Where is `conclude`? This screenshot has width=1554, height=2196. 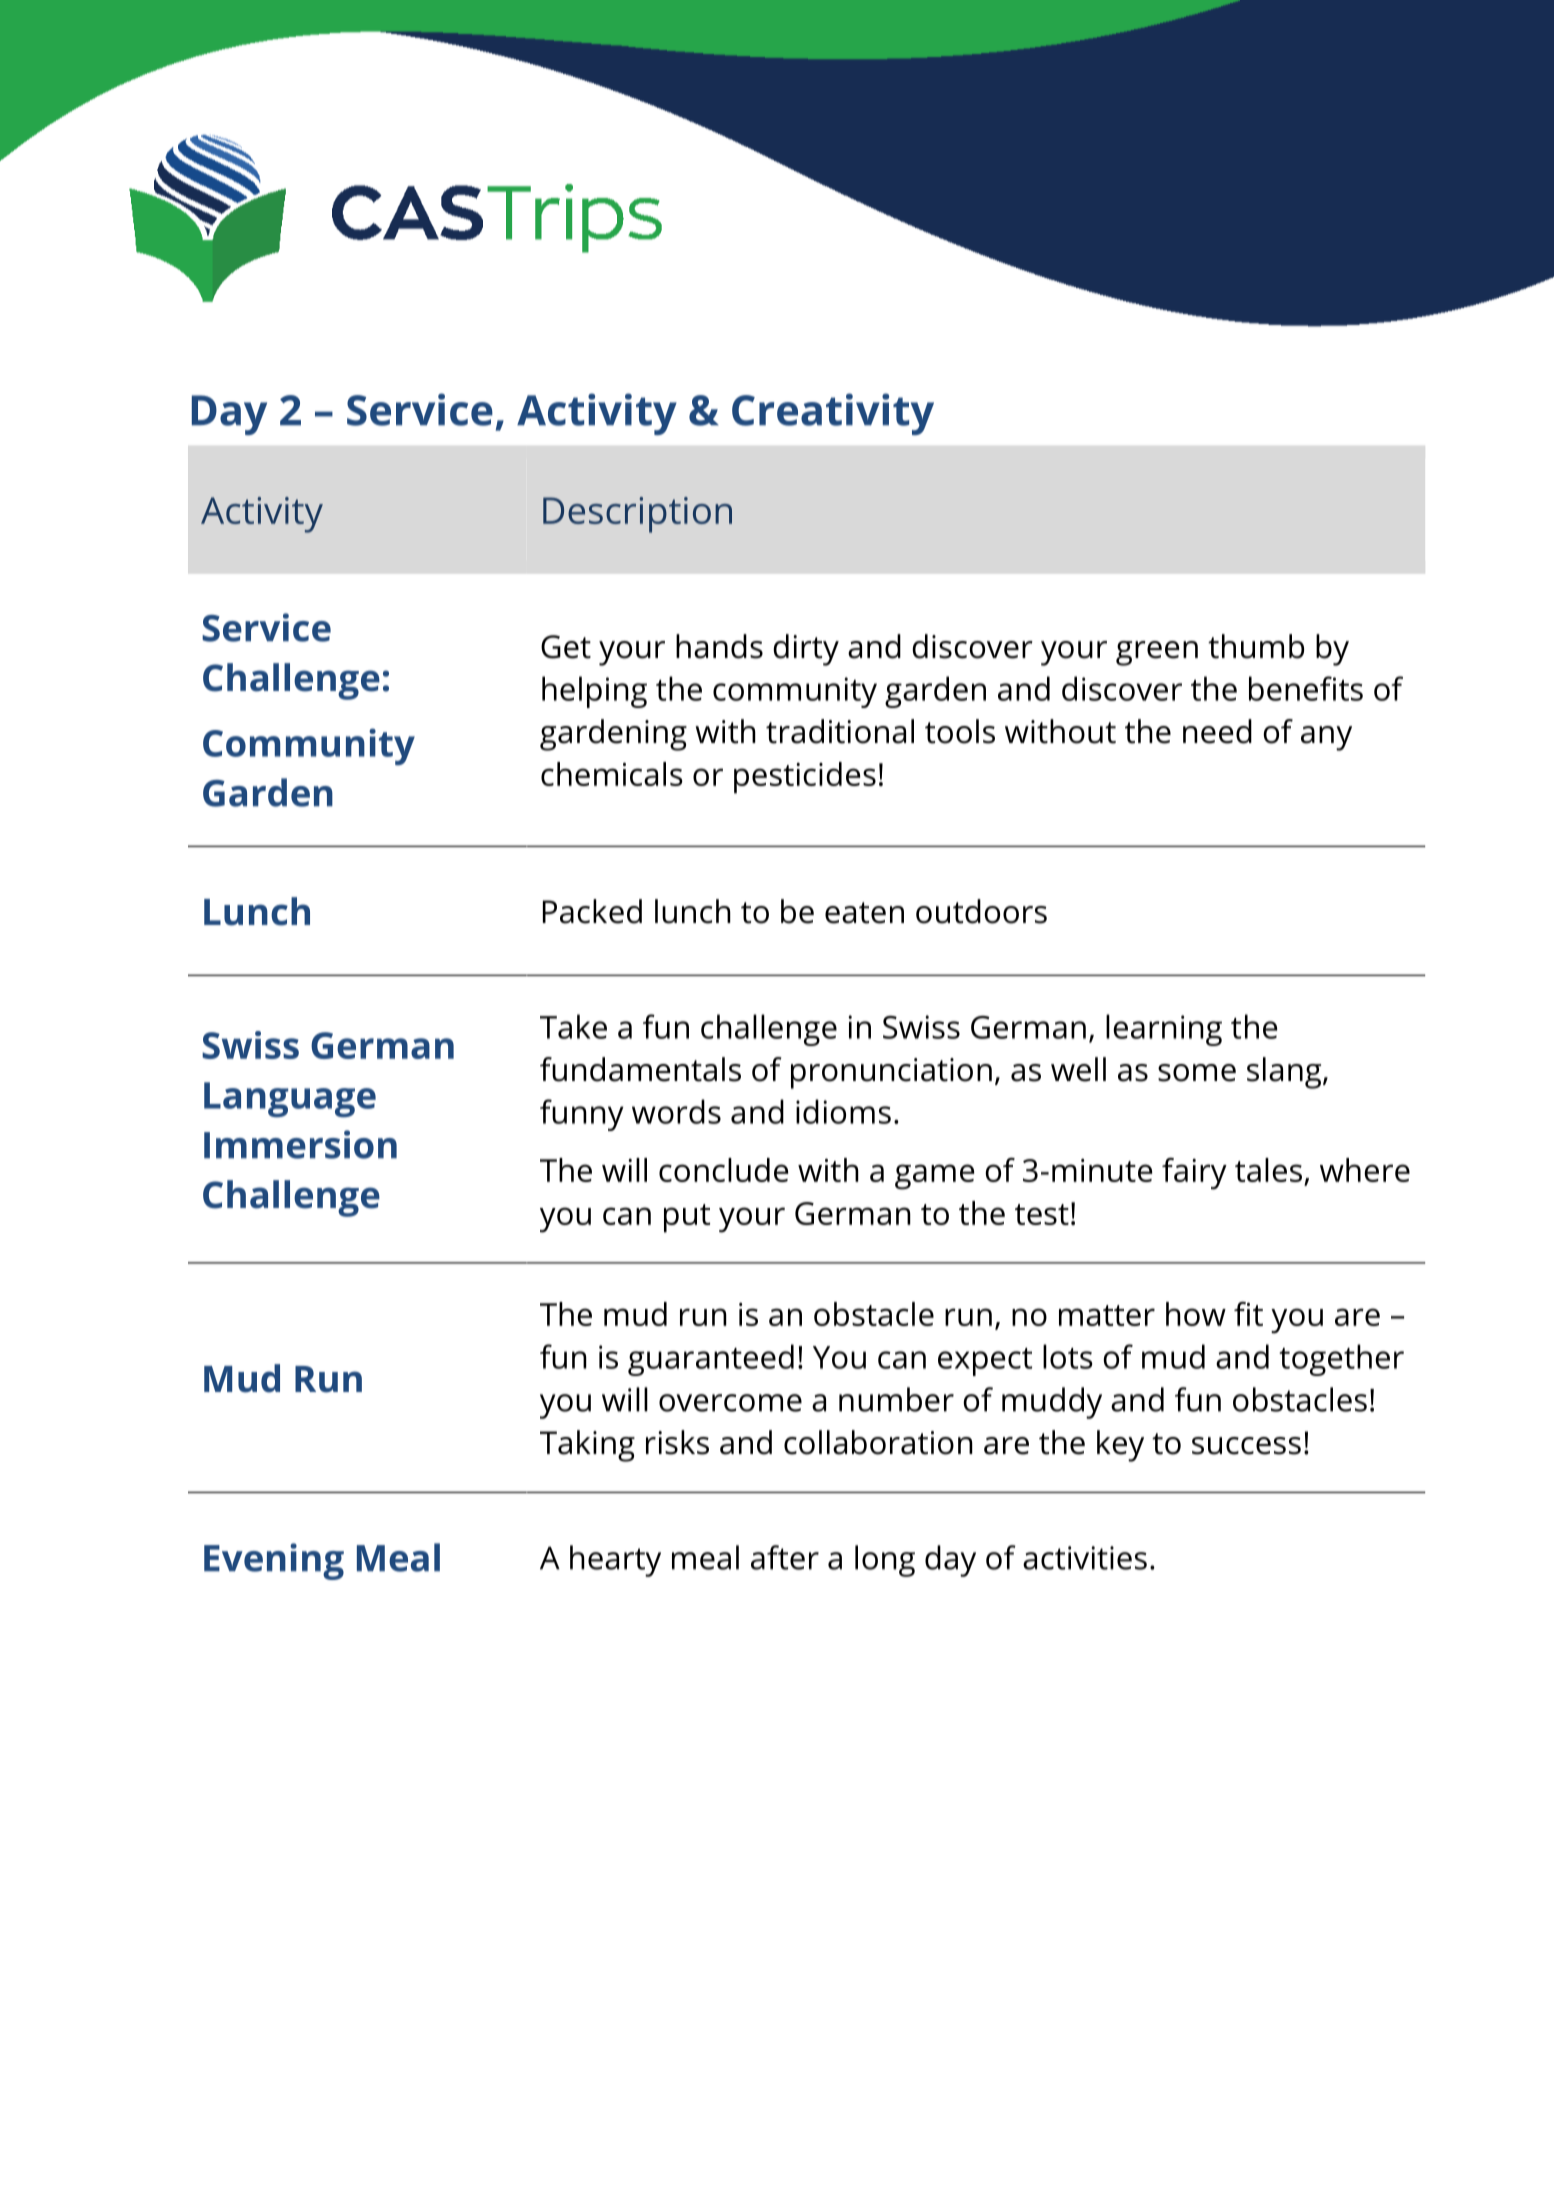 conclude is located at coordinates (723, 1170).
